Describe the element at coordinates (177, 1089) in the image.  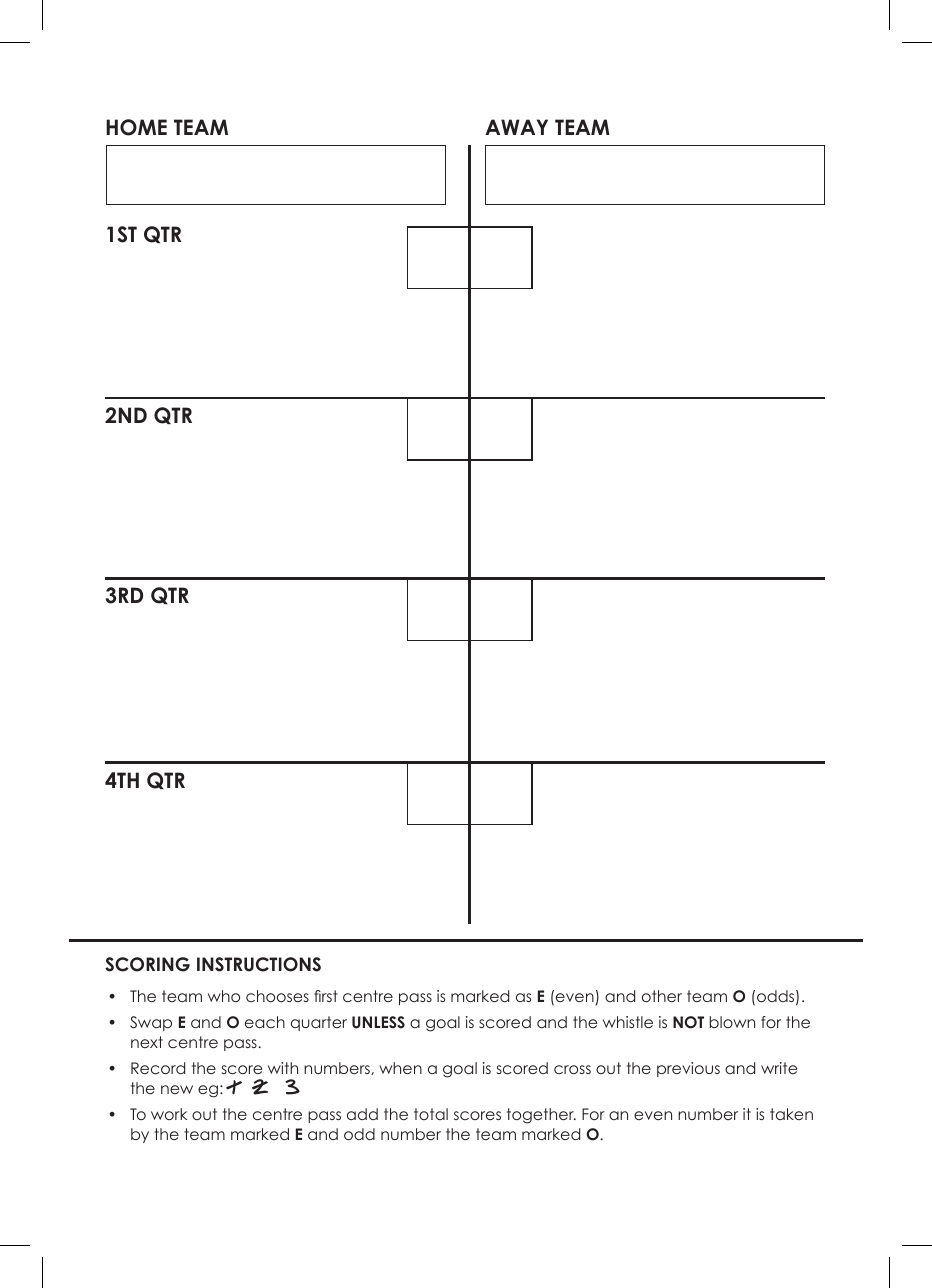
I see `new` at that location.
